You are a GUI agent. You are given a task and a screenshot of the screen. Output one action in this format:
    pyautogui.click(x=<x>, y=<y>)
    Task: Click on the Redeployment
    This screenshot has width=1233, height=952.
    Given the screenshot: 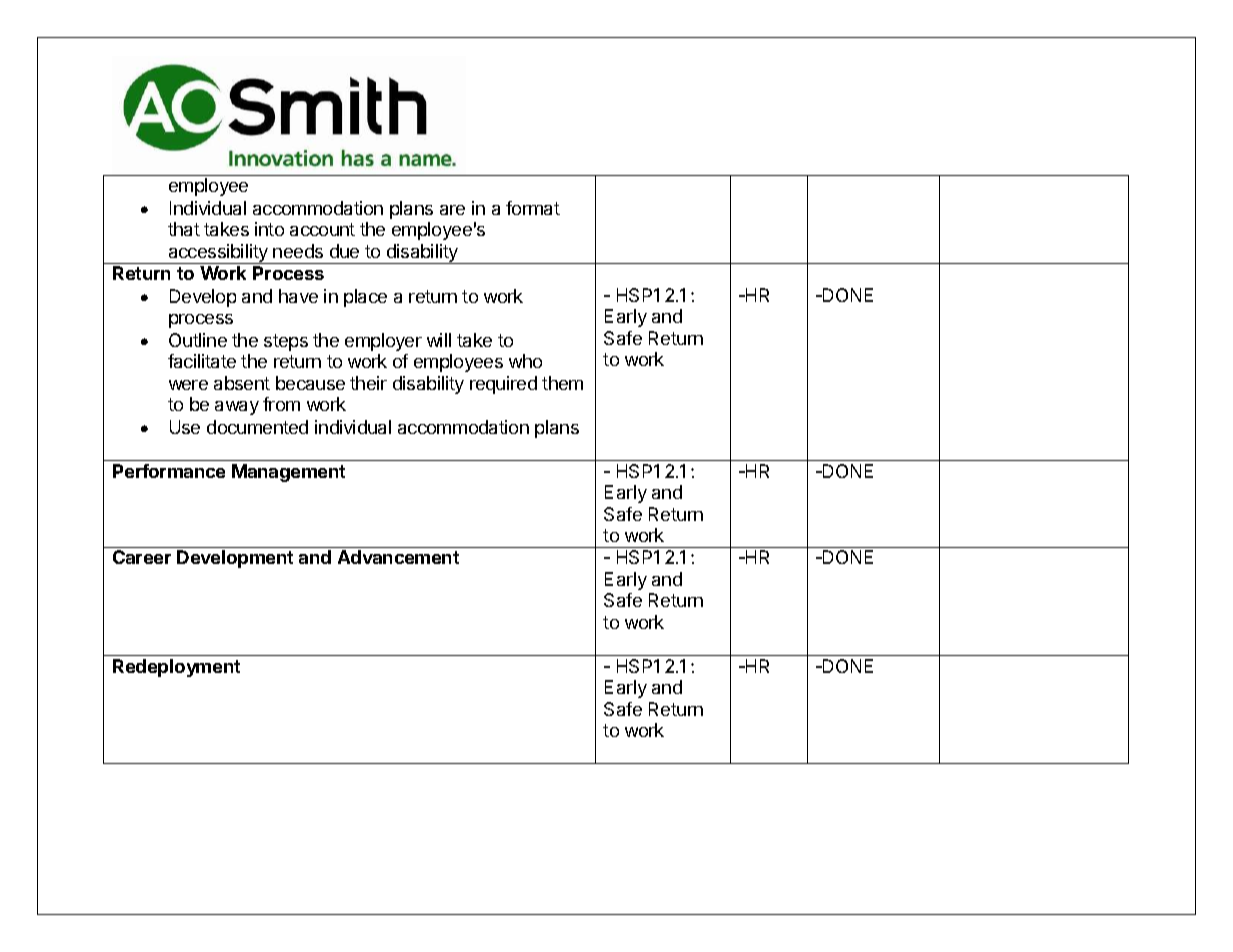 What is the action you would take?
    pyautogui.click(x=176, y=668)
